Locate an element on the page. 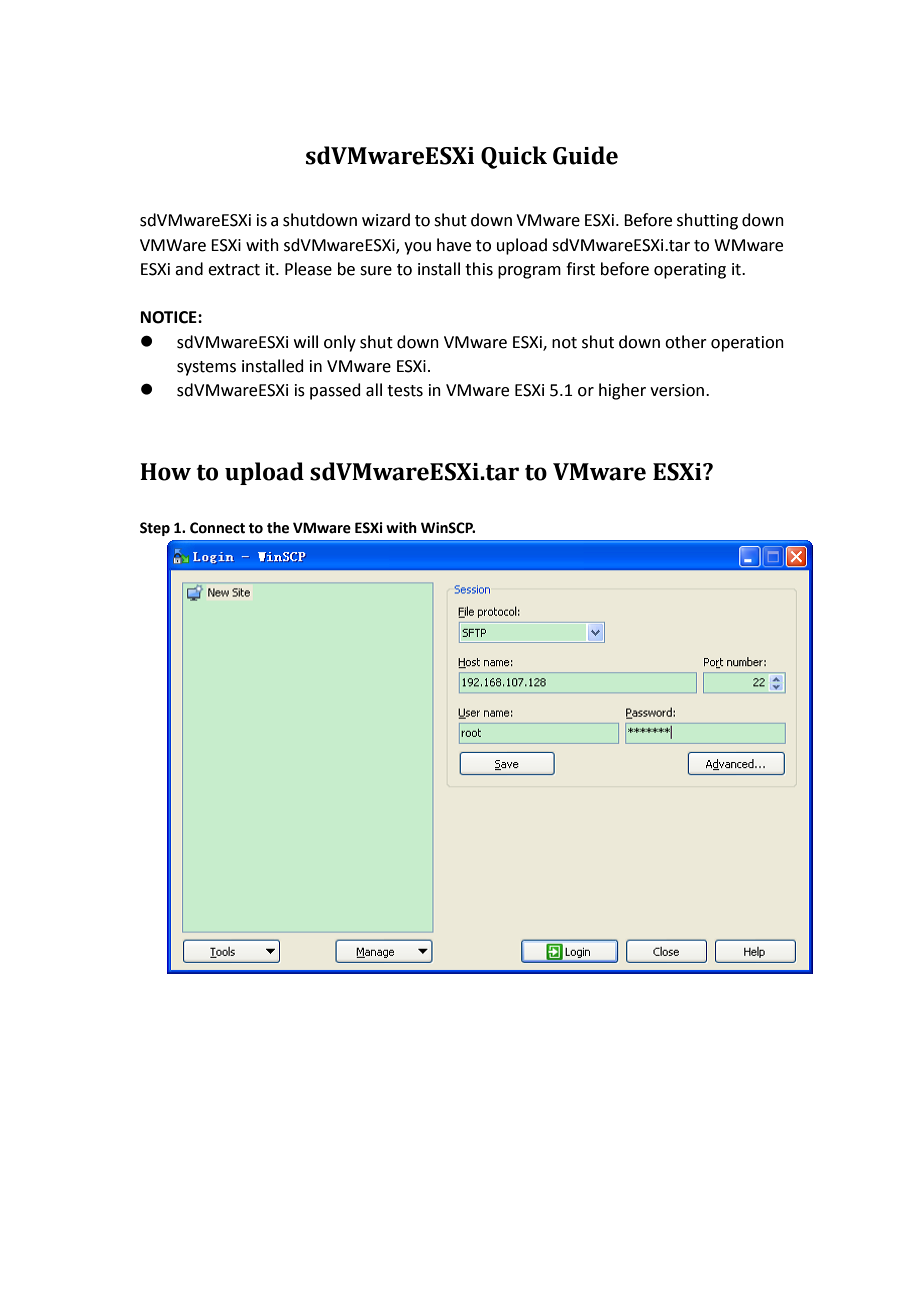 The height and width of the document is (1308, 924). wizard is located at coordinates (386, 220).
